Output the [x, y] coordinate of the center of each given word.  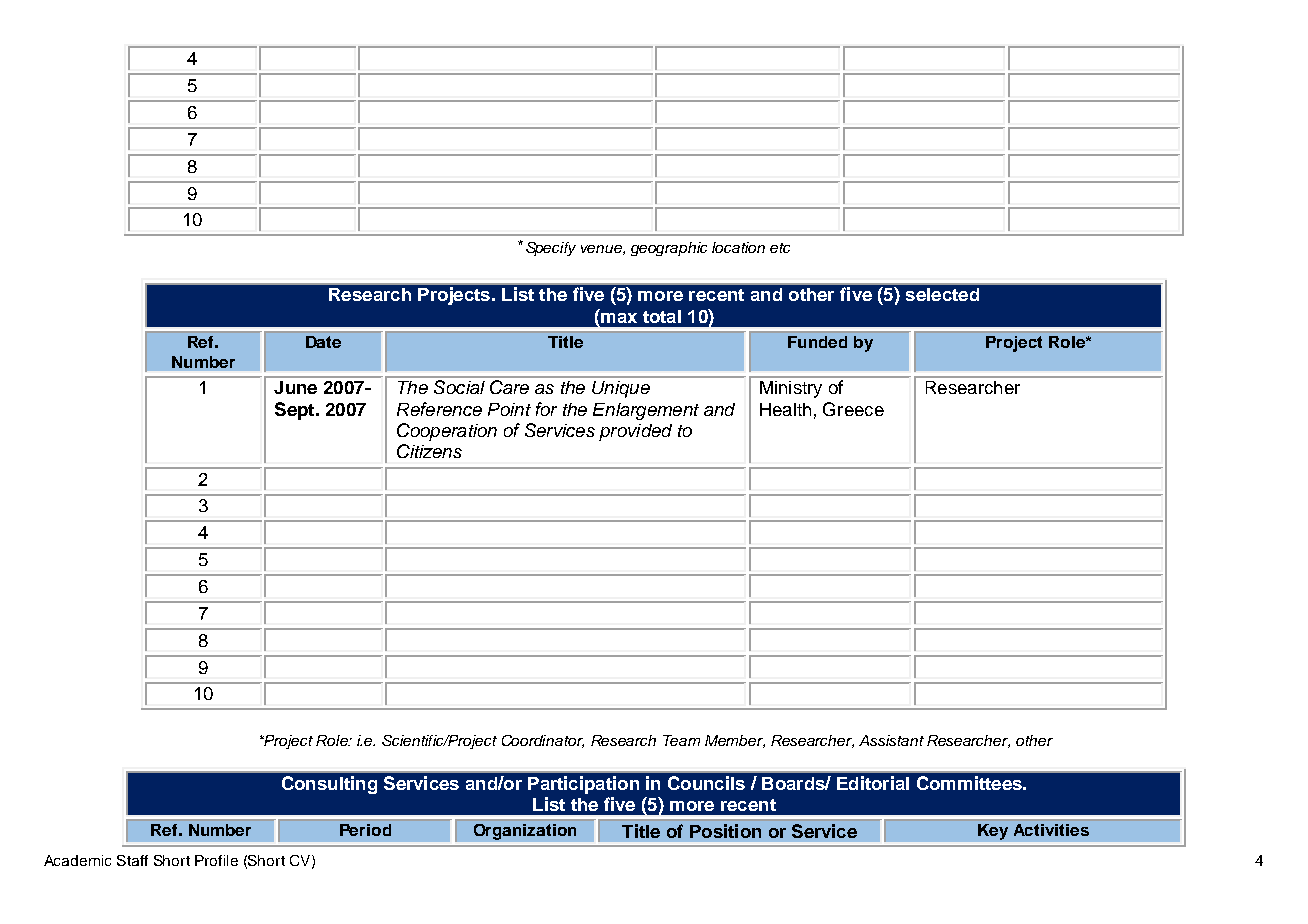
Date [323, 342]
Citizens [429, 451]
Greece [853, 409]
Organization [525, 832]
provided [635, 432]
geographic [669, 249]
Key [993, 832]
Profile [216, 860]
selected [942, 294]
